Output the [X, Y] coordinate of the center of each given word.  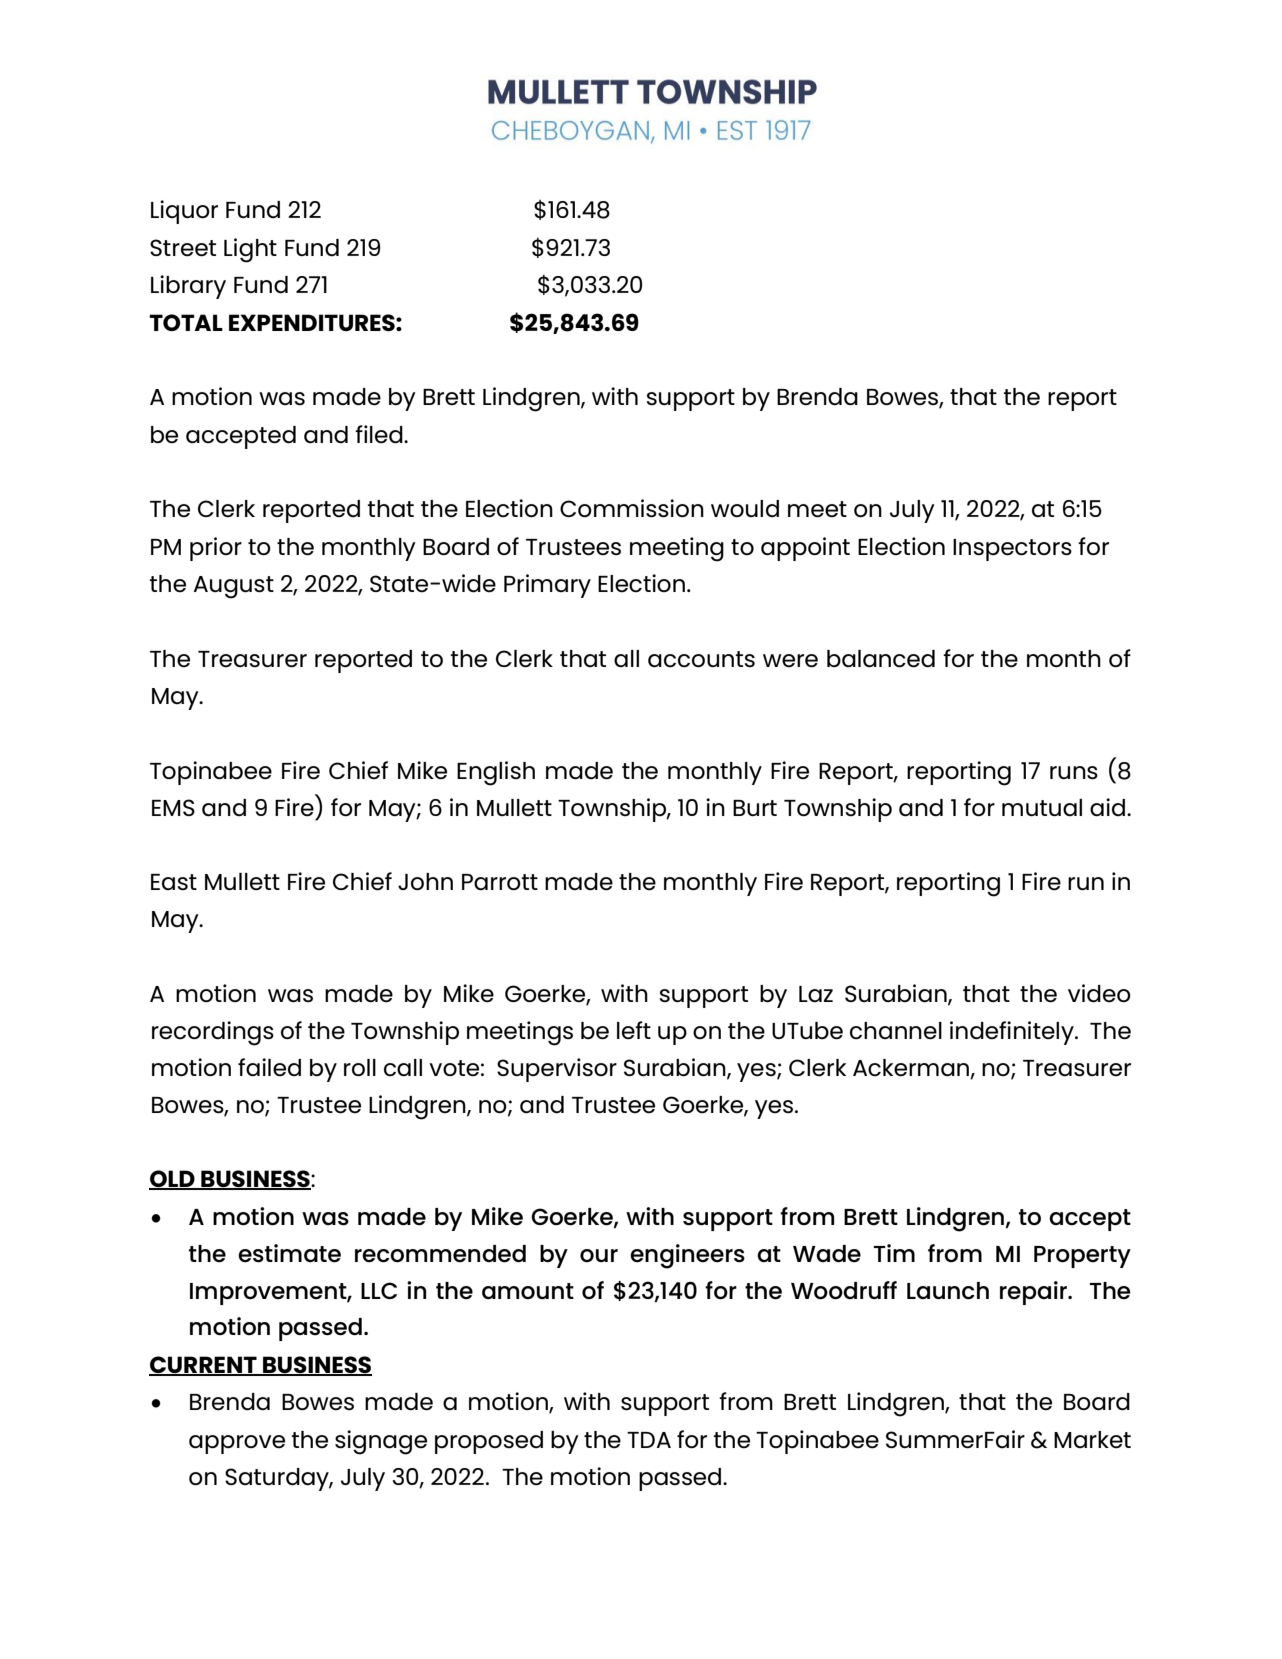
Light [250, 250]
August [234, 587]
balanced [881, 659]
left [634, 1030]
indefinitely [1013, 1033]
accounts [701, 659]
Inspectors [1012, 550]
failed [269, 1067]
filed [380, 434]
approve [237, 1444]
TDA [649, 1440]
